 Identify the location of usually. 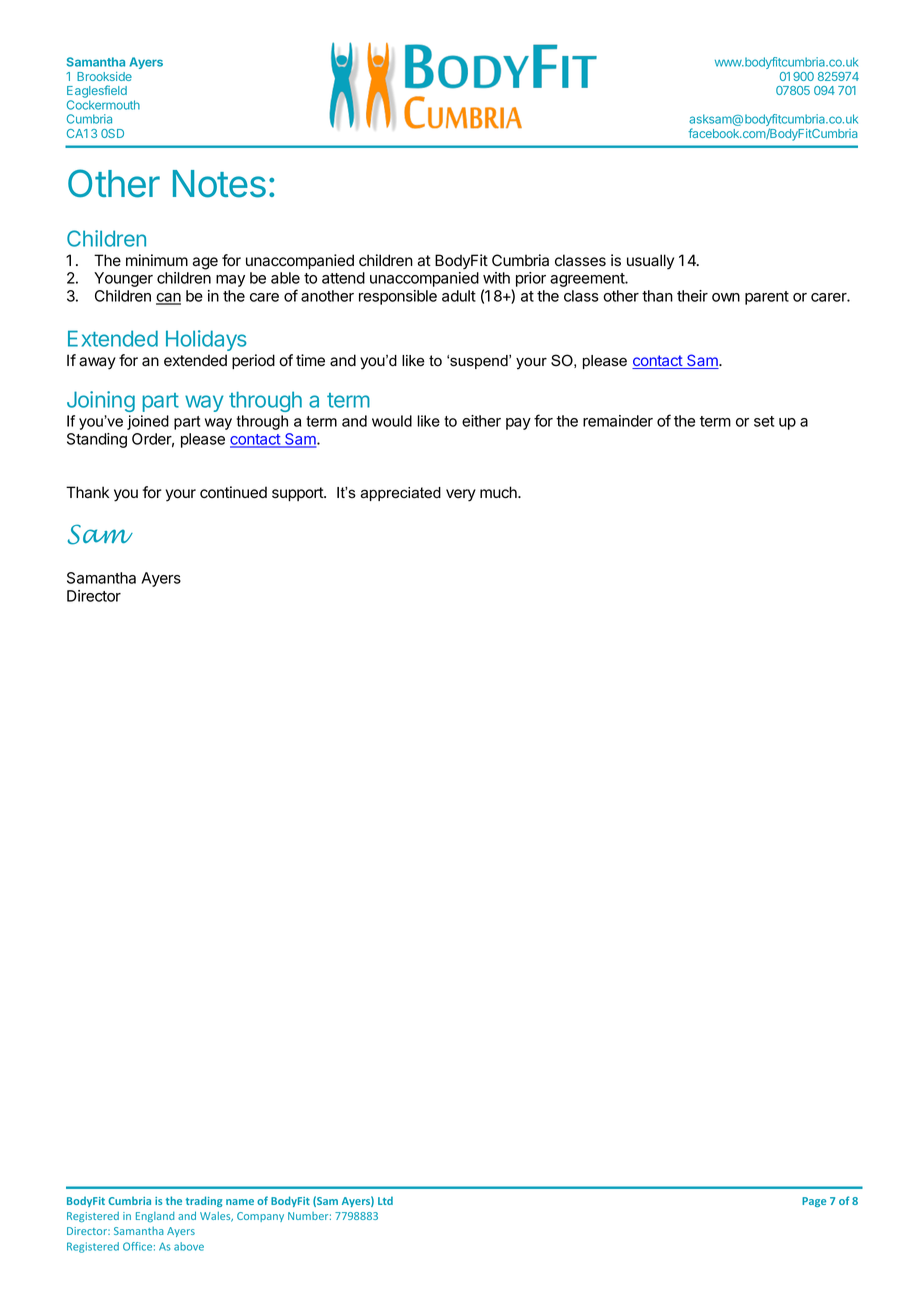
(650, 262).
